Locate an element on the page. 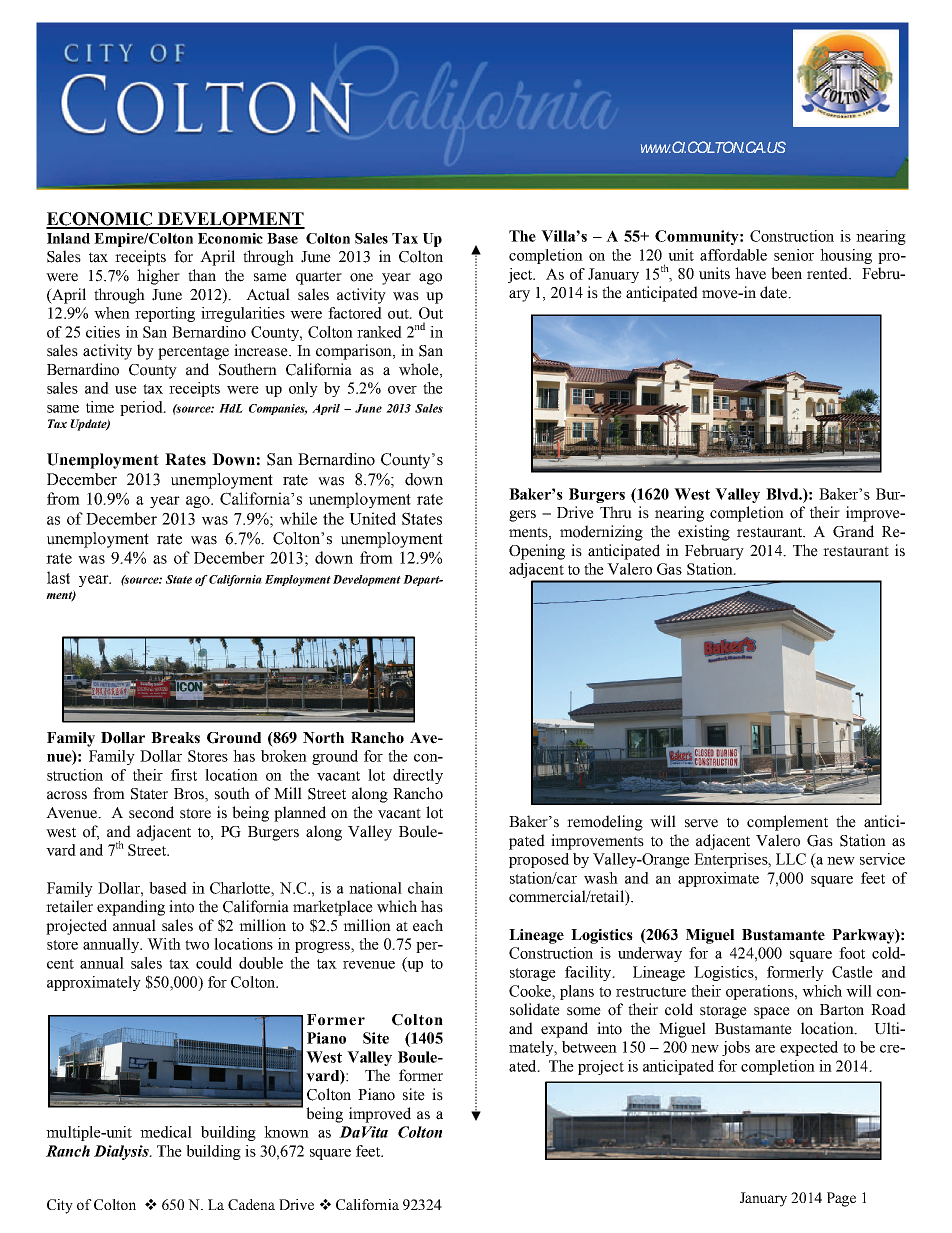 This document has width=952, height=1233. second is located at coordinates (151, 812).
